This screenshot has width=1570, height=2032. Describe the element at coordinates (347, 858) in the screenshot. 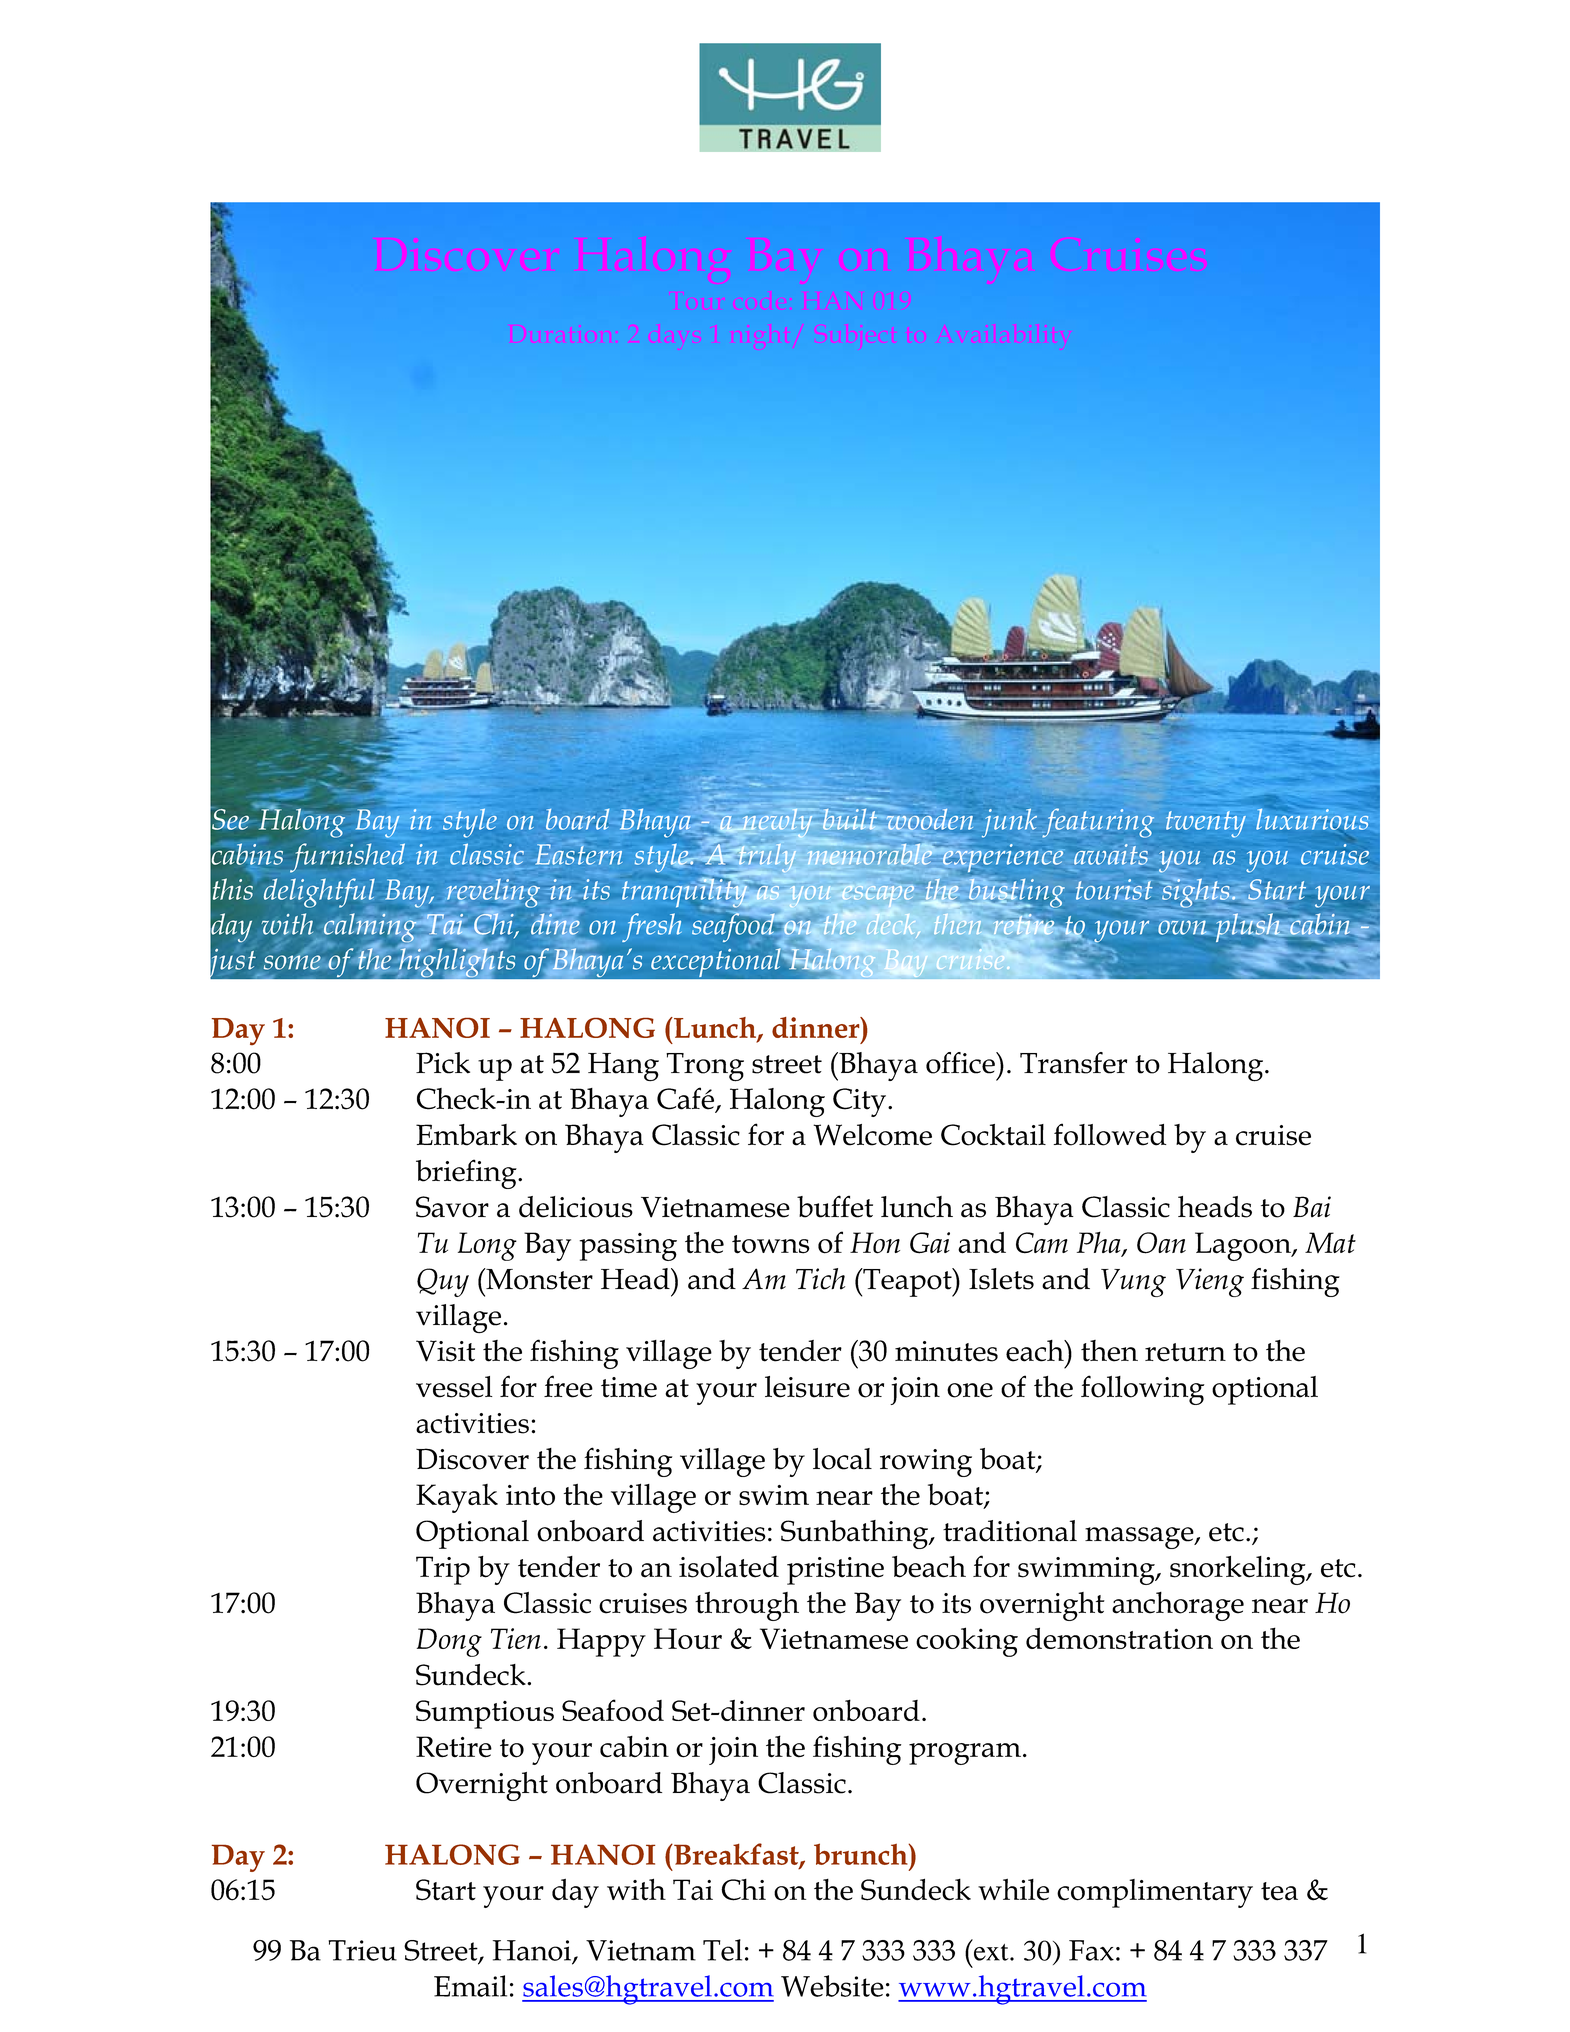

I see `furnished` at that location.
